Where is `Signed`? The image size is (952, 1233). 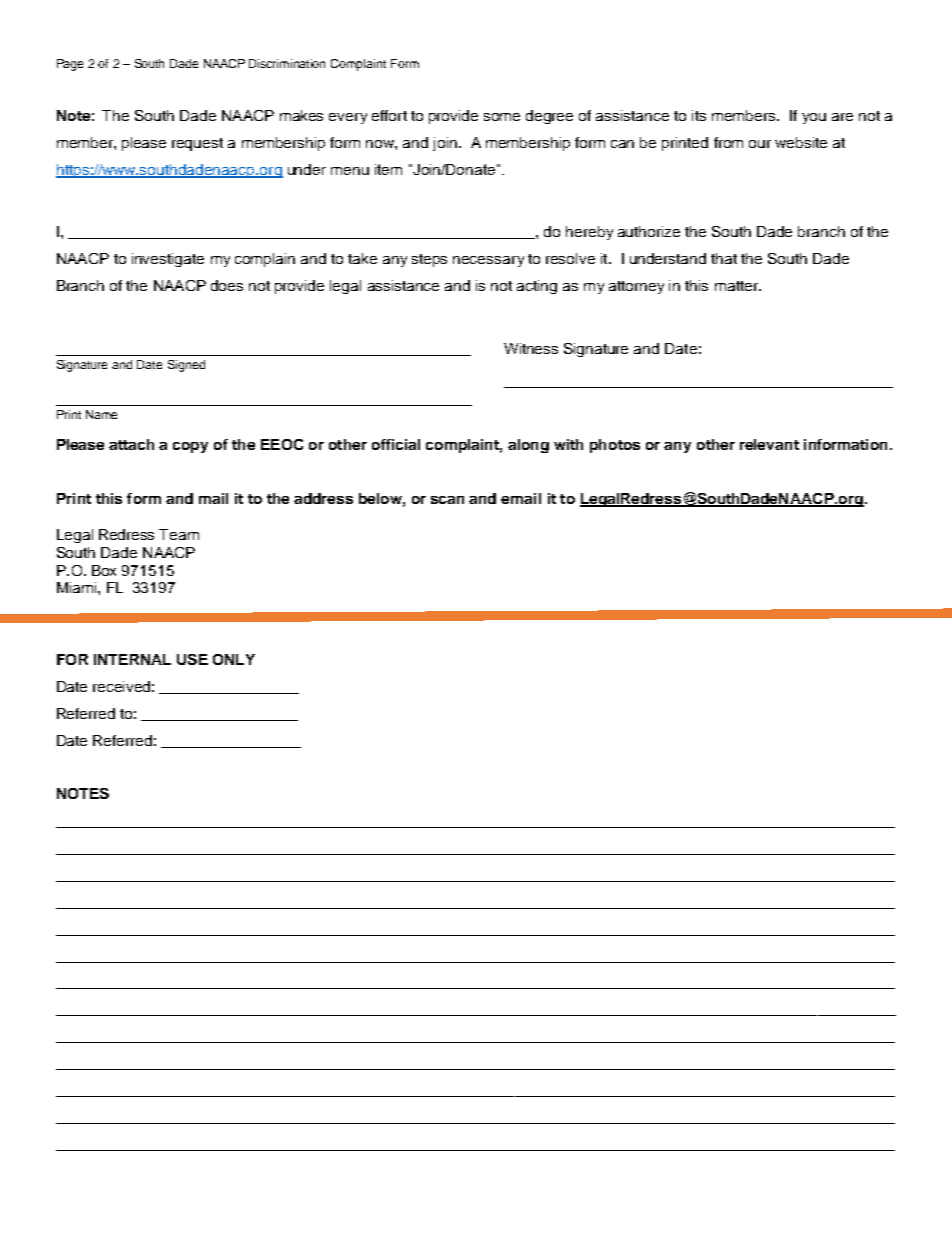
Signed is located at coordinates (186, 366).
